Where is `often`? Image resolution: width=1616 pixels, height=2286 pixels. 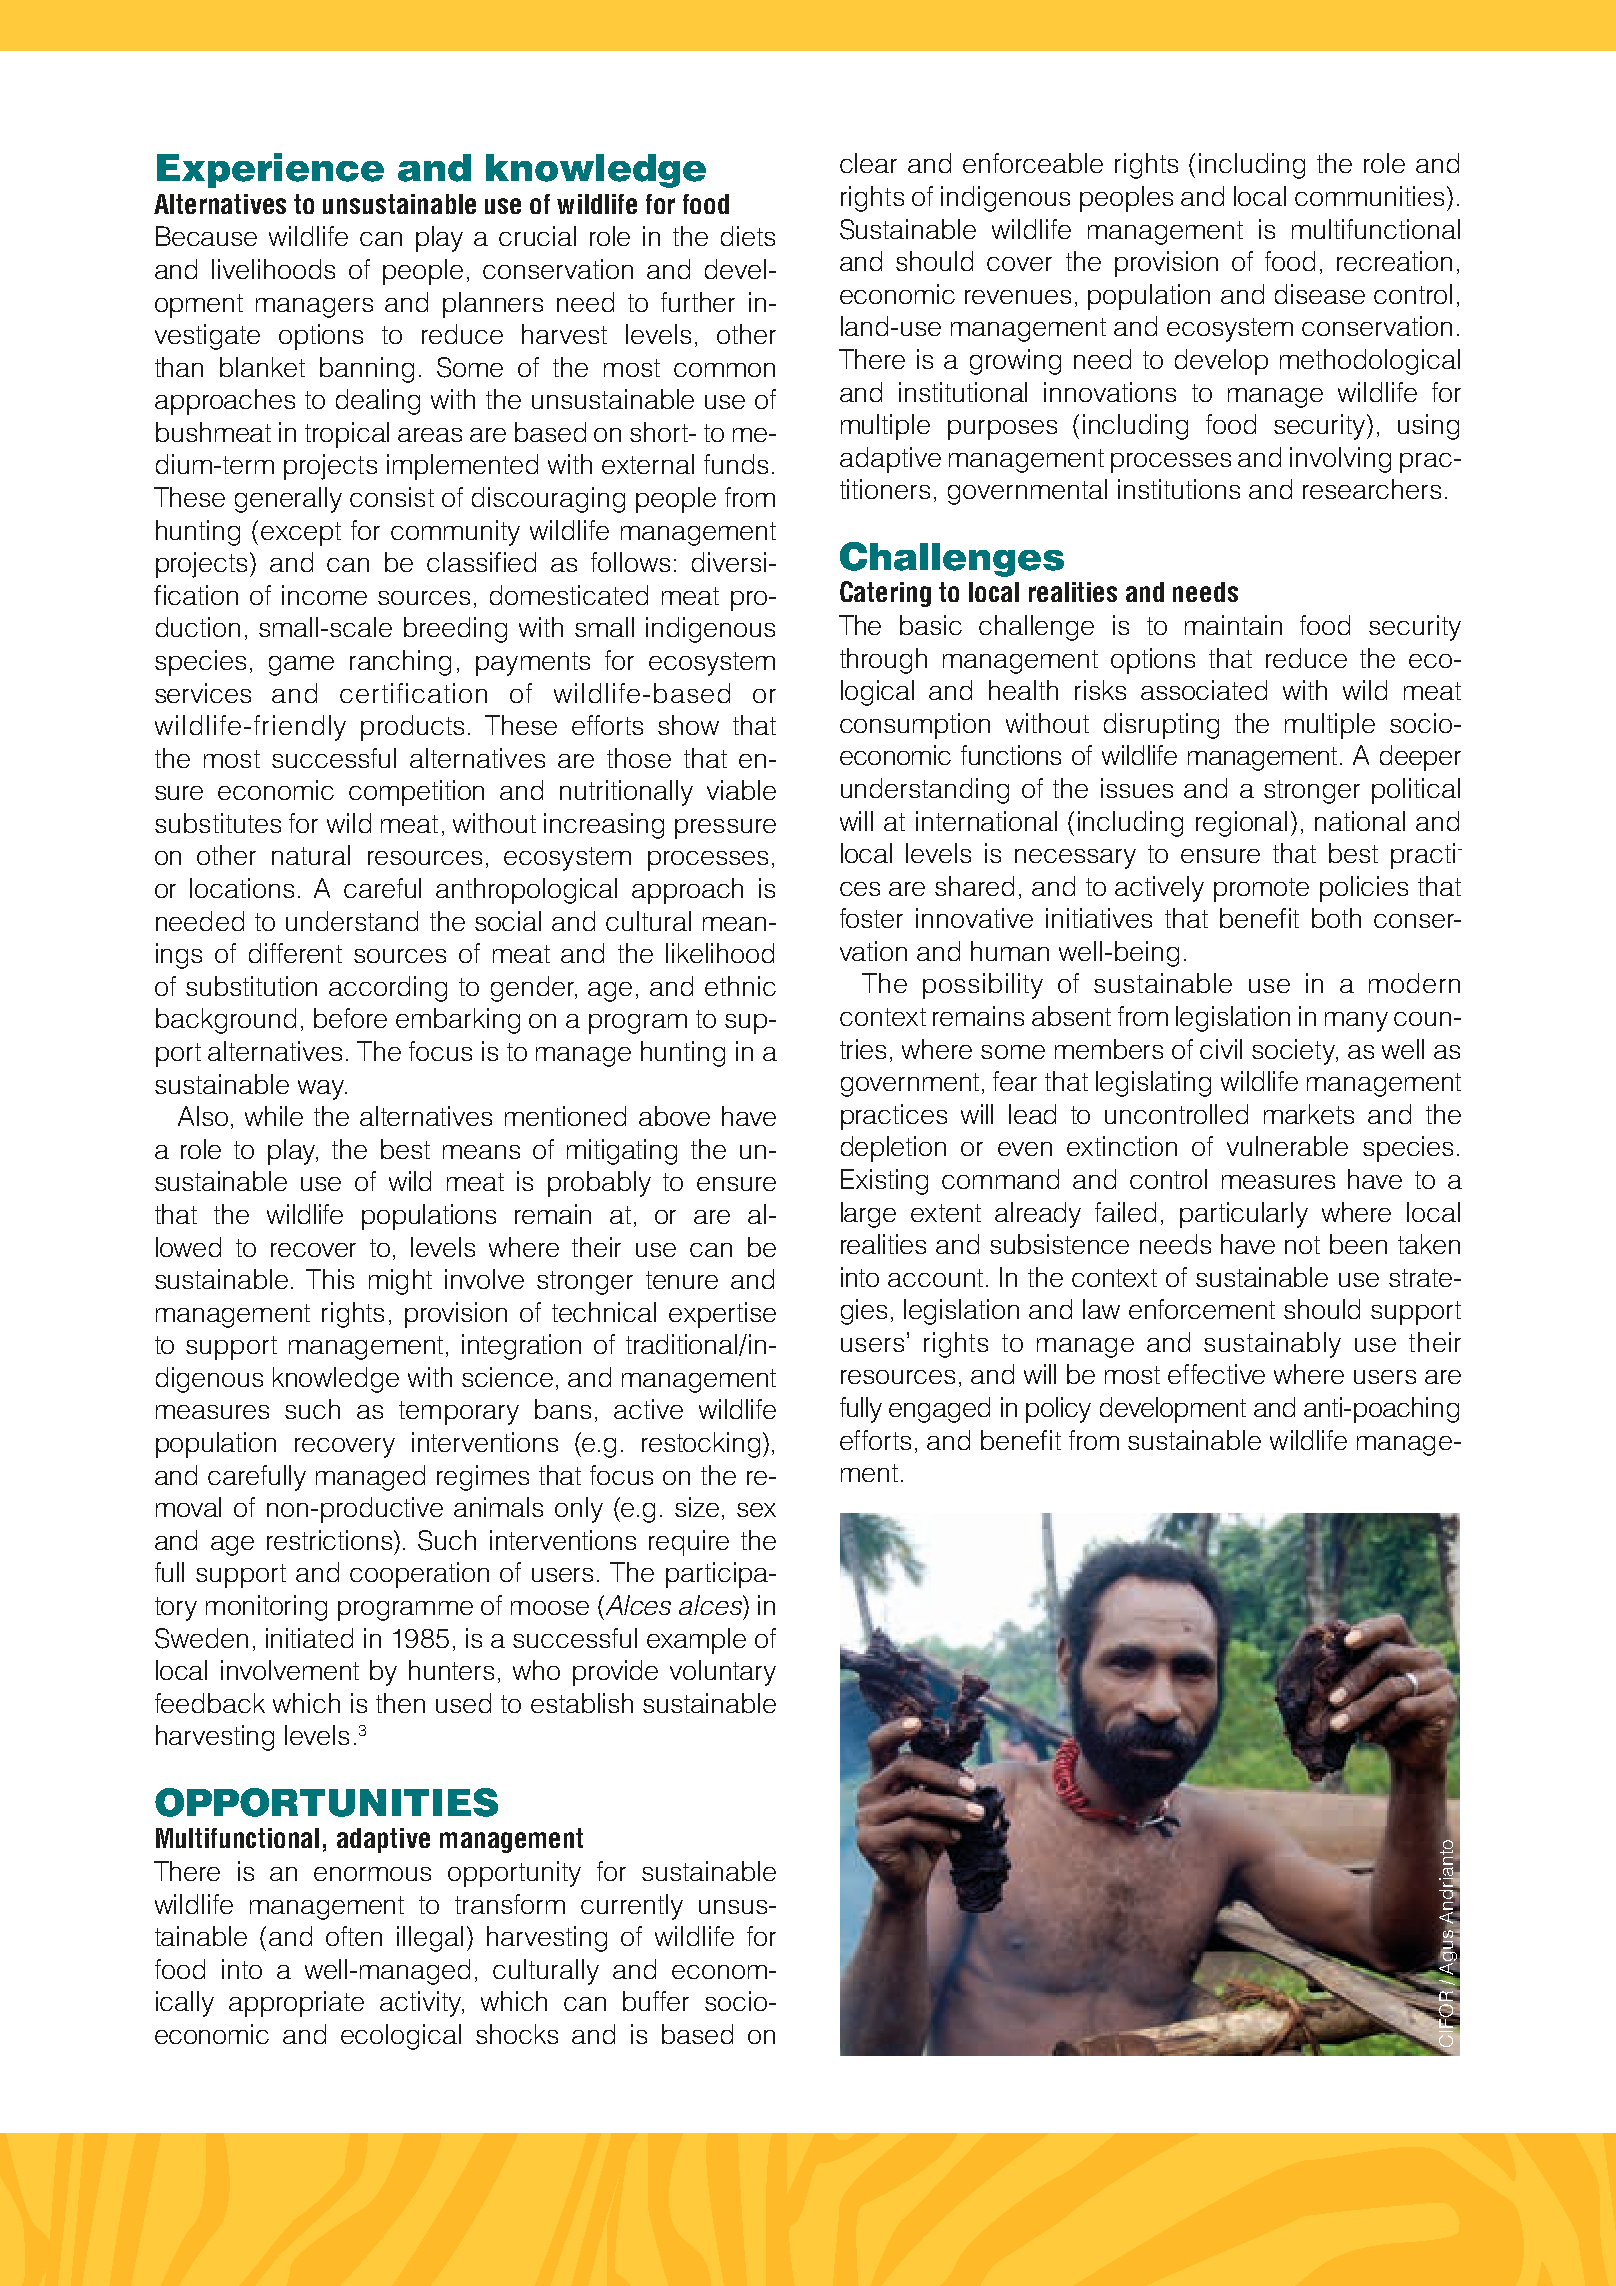
often is located at coordinates (354, 1936).
